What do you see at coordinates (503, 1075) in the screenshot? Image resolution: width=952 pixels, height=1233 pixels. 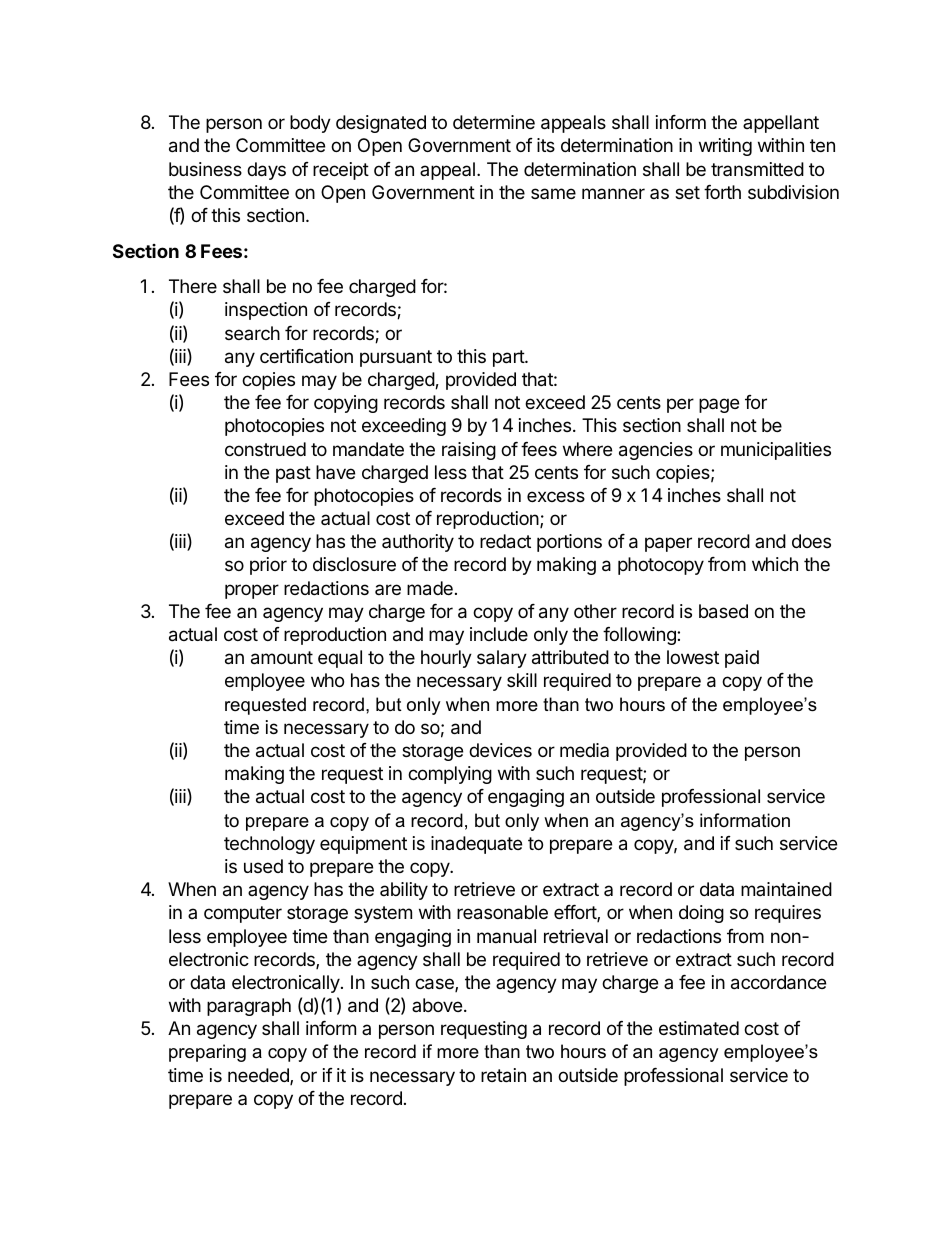 I see `retain` at bounding box center [503, 1075].
